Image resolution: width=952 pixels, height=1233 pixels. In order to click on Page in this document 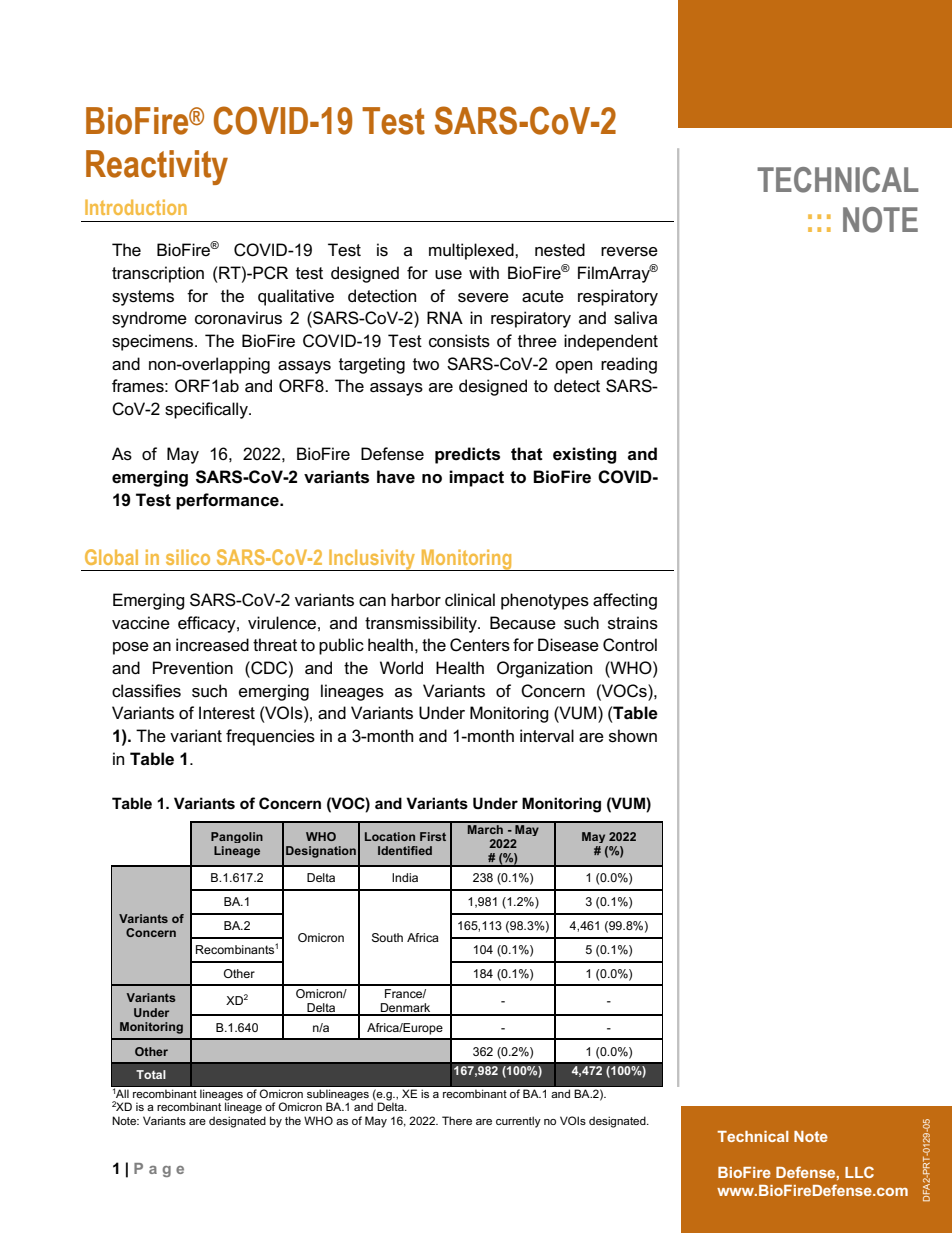, I will do `click(159, 1170)`.
